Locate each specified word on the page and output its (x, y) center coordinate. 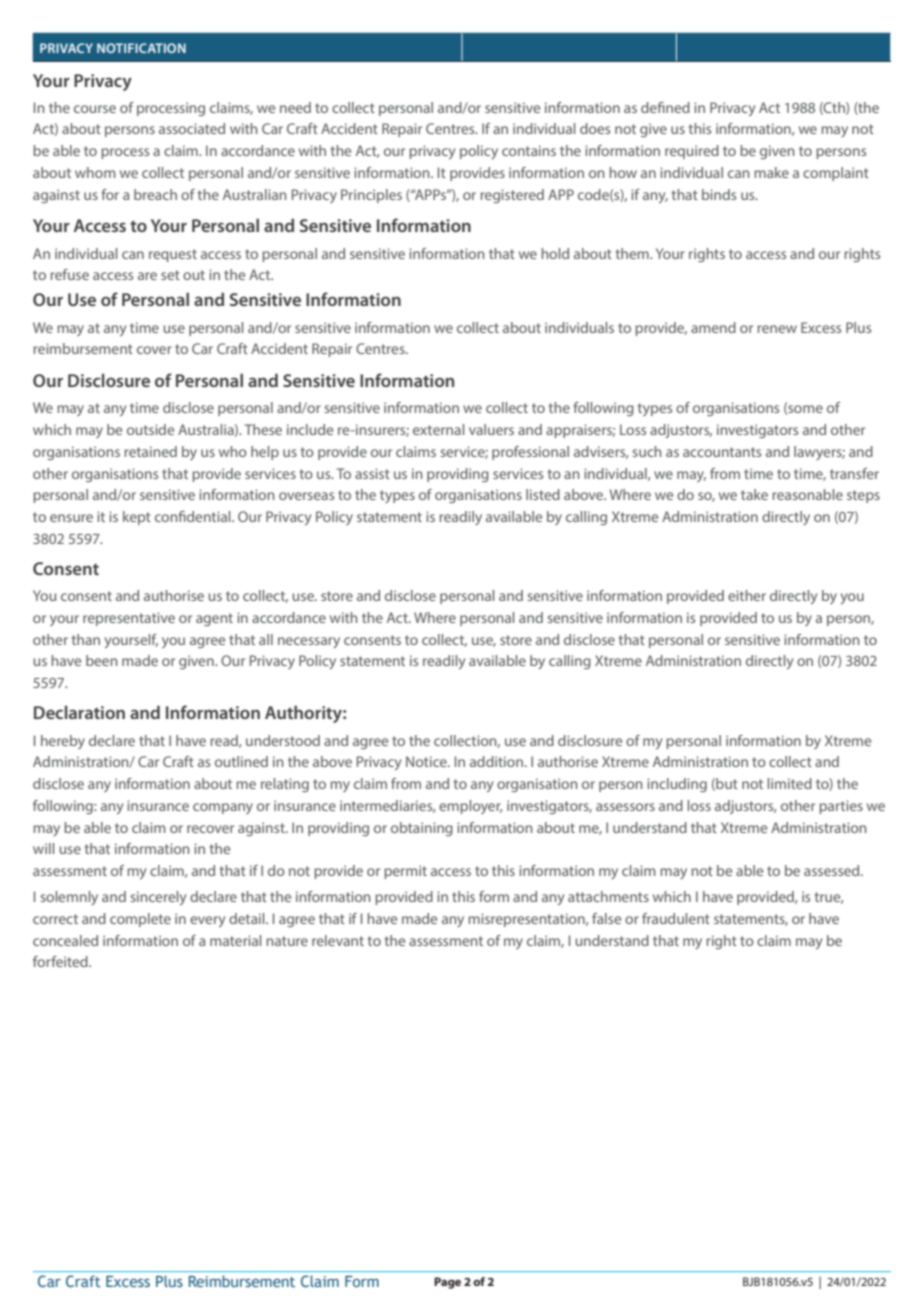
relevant (338, 940)
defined (665, 107)
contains (529, 150)
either (747, 595)
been (102, 660)
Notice (427, 761)
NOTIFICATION (141, 48)
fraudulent (676, 918)
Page (447, 1283)
